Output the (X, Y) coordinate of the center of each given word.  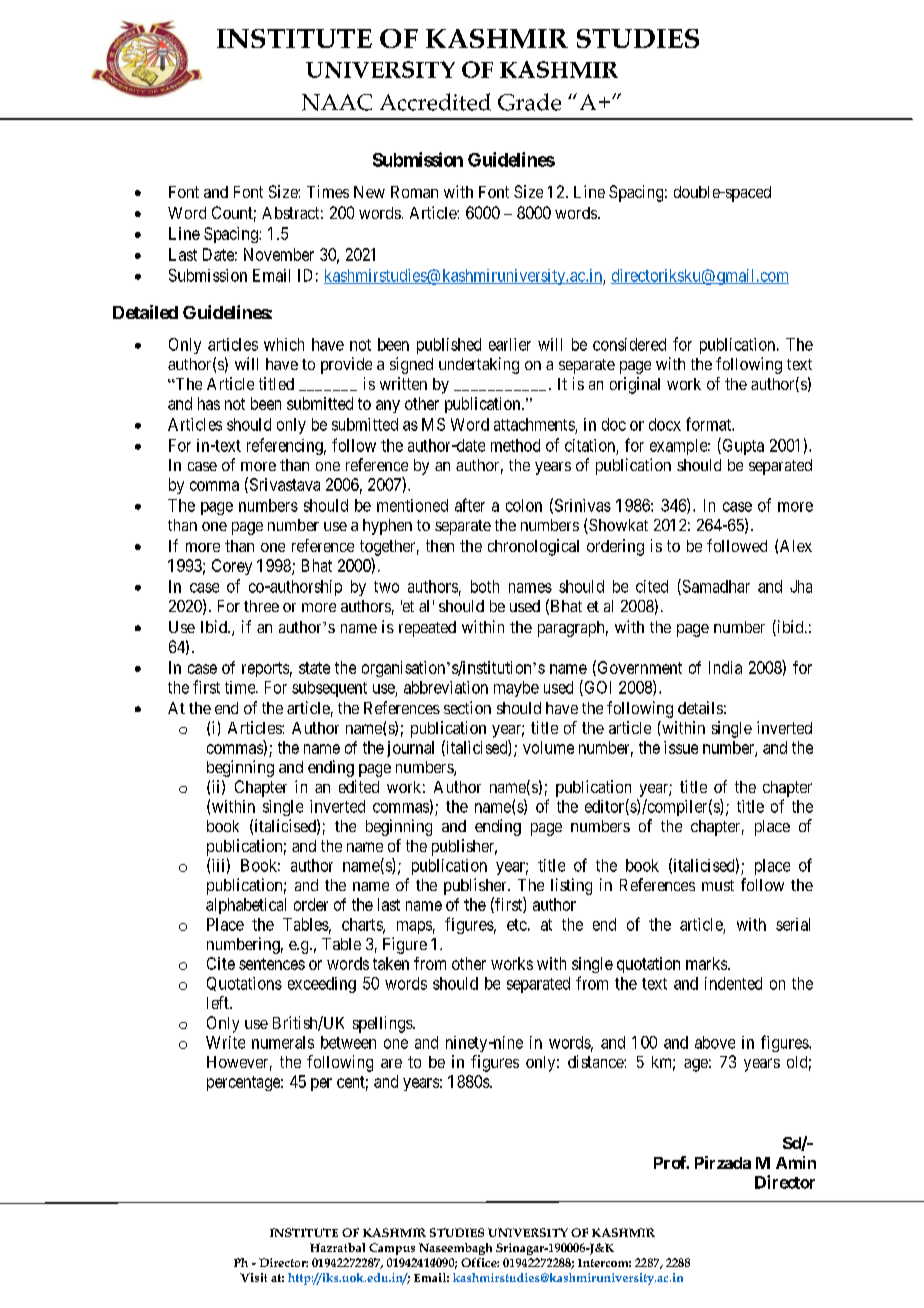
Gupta (742, 446)
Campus (392, 1249)
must (718, 885)
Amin (796, 1162)
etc (517, 925)
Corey (232, 567)
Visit (253, 1277)
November (279, 254)
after (470, 505)
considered (629, 344)
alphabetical (246, 906)
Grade (529, 102)
